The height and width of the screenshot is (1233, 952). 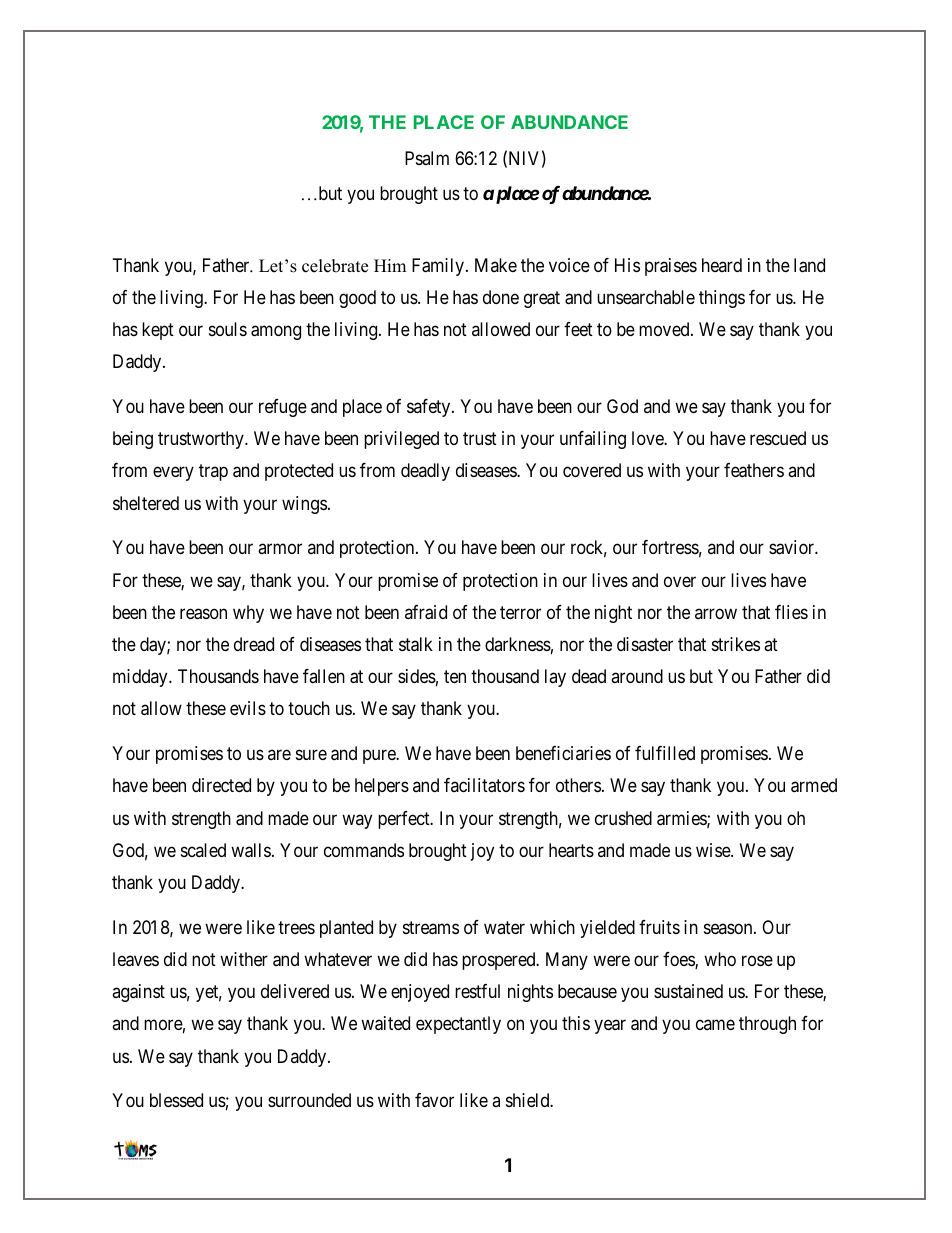 I want to click on celebrate, so click(x=335, y=266).
